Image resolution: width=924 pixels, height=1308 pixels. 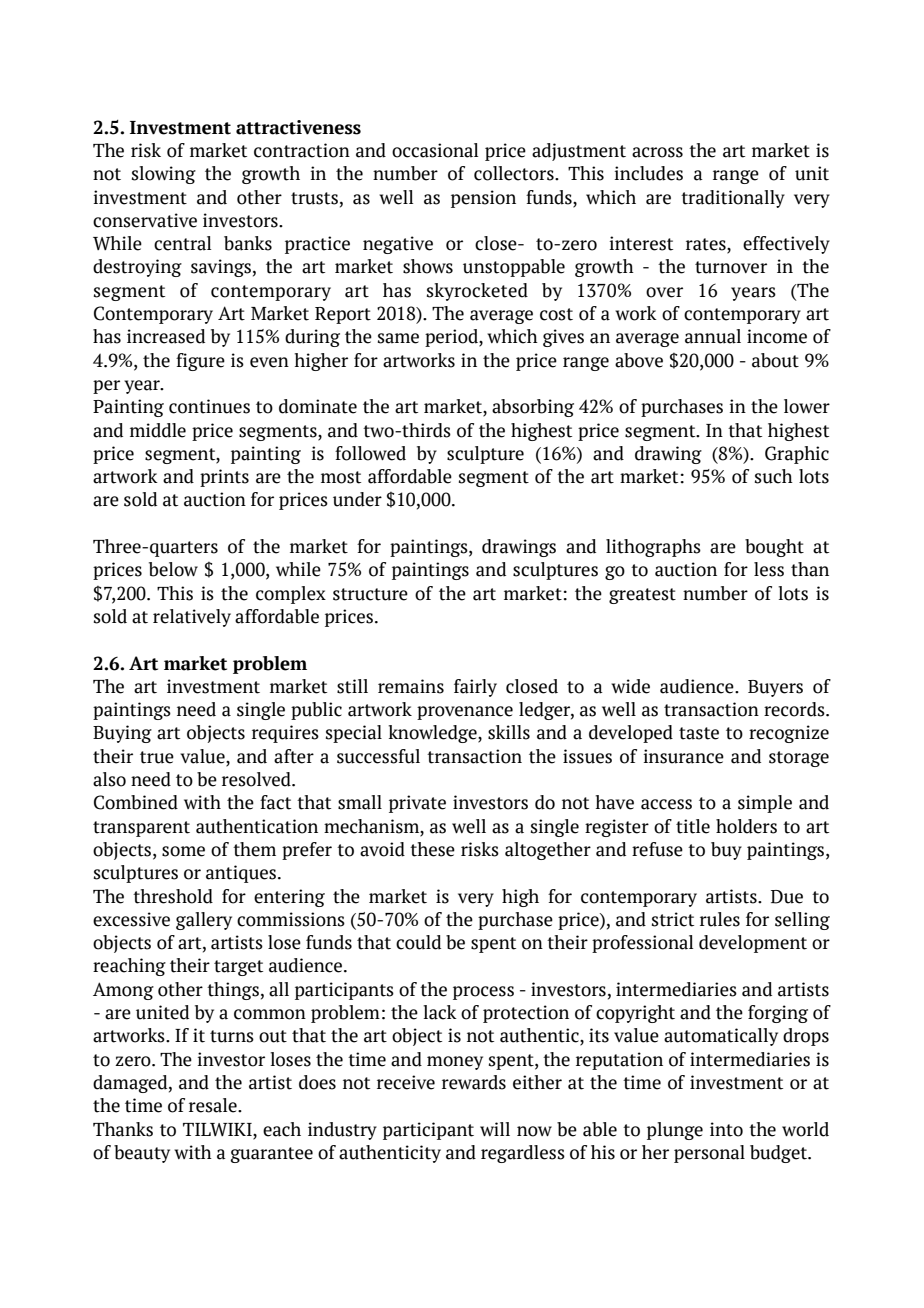 I want to click on followed, so click(x=370, y=453).
